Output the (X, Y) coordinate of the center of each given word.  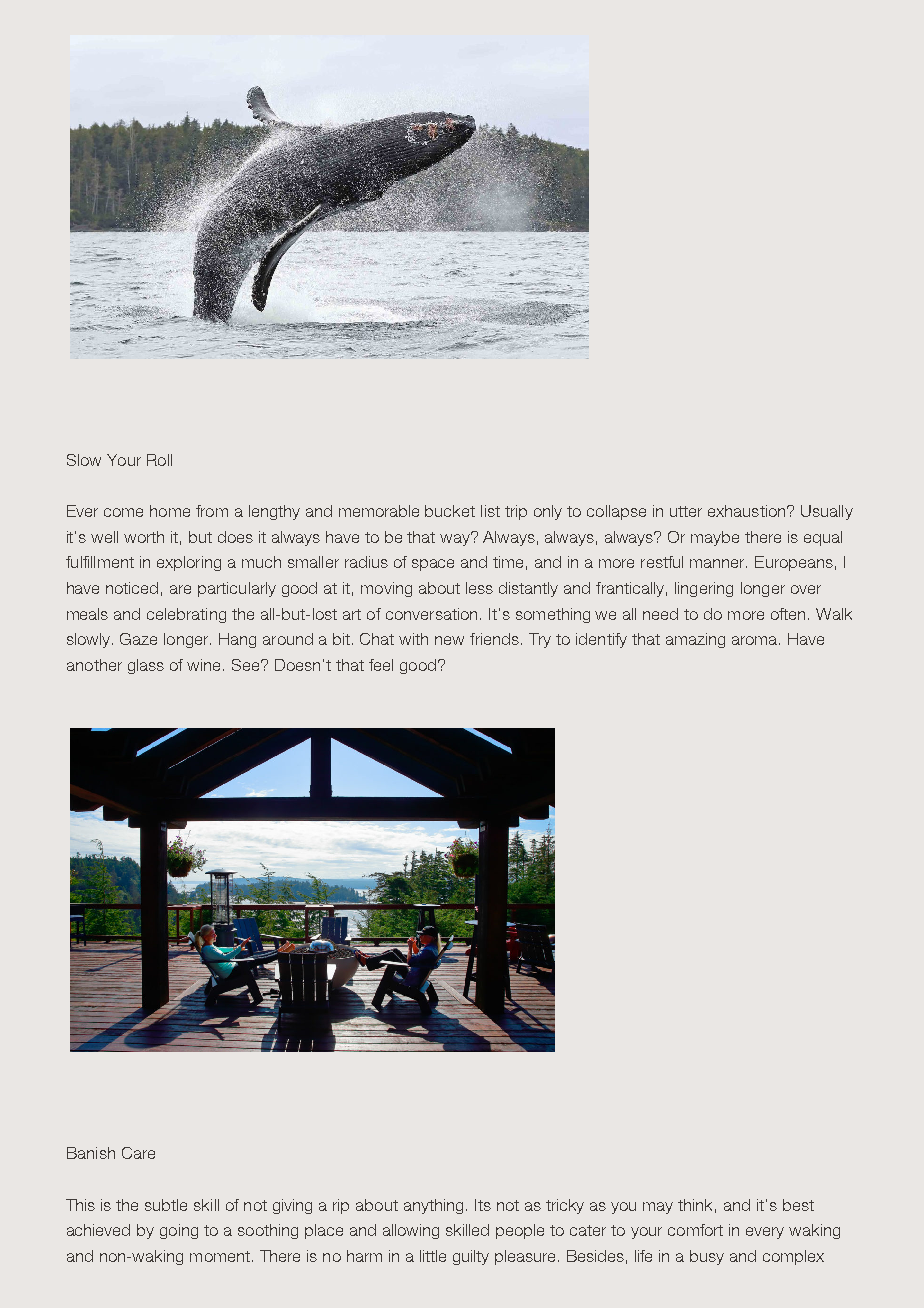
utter (686, 511)
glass (146, 666)
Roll (159, 460)
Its (483, 1205)
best (798, 1205)
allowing (411, 1231)
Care (138, 1153)
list (490, 511)
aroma (756, 640)
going (179, 1231)
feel (381, 665)
